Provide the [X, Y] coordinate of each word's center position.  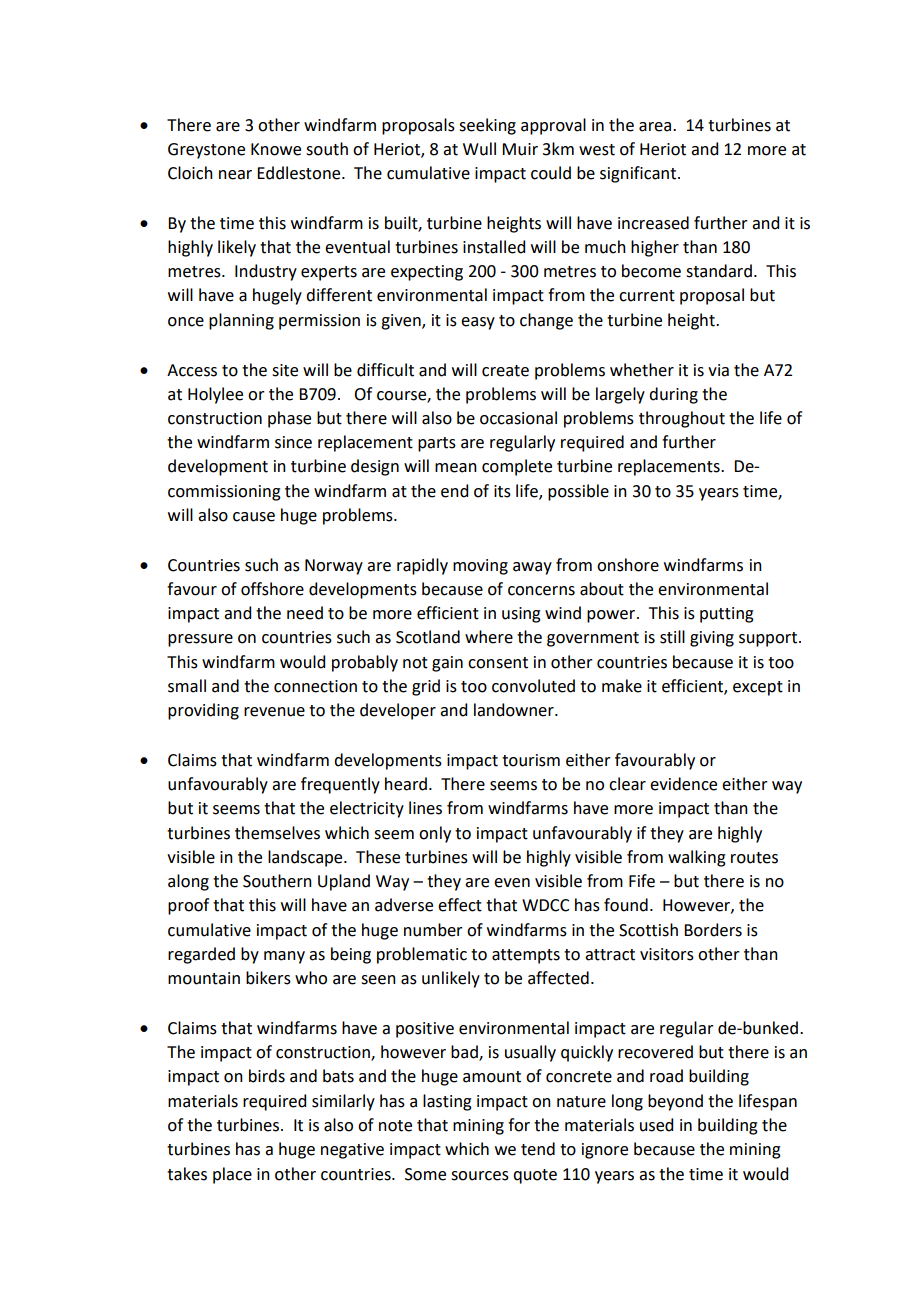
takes [187, 1174]
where [489, 637]
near [235, 175]
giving [712, 639]
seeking [487, 126]
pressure [200, 640]
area [656, 127]
